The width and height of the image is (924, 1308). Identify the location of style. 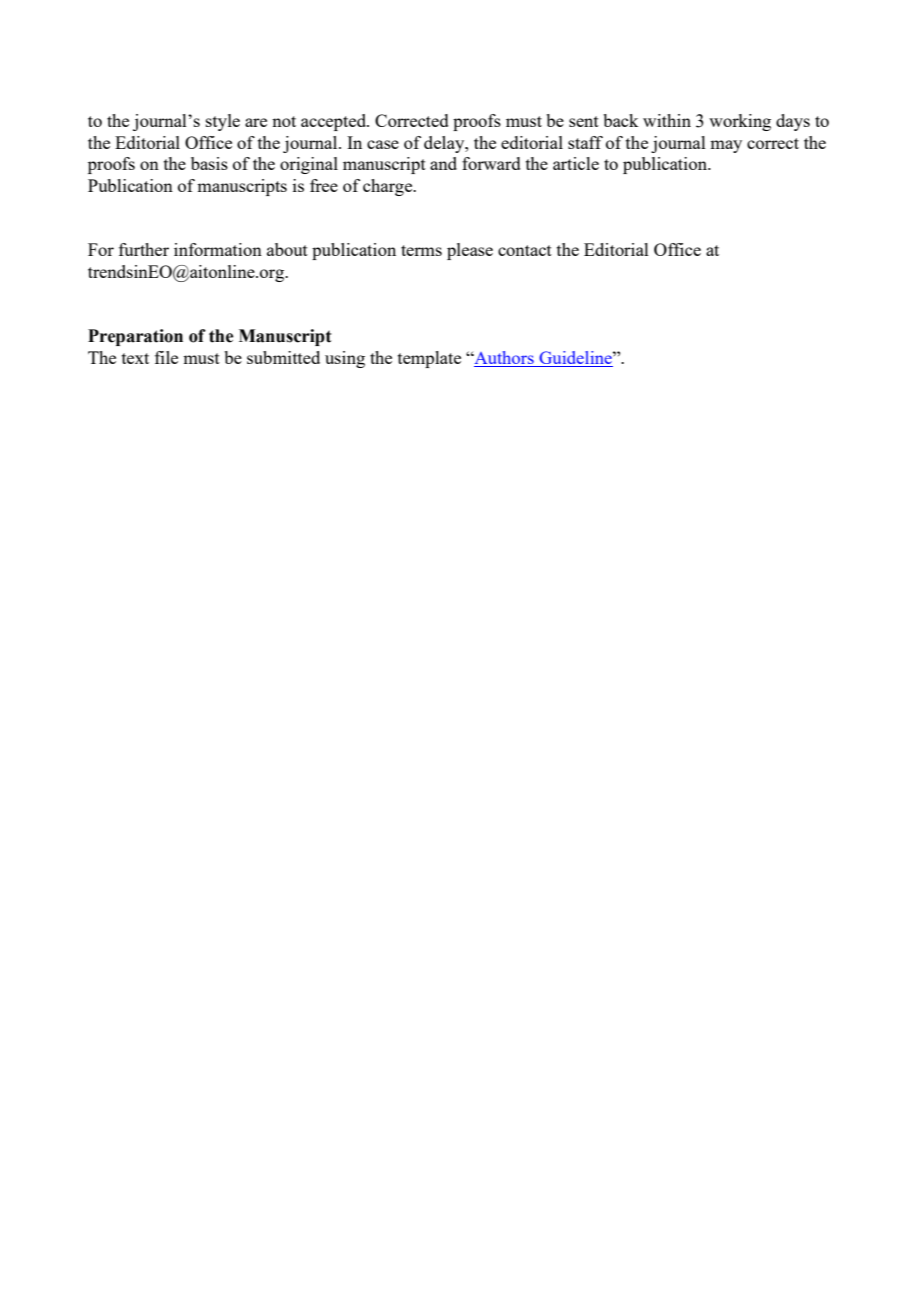
(223, 122).
